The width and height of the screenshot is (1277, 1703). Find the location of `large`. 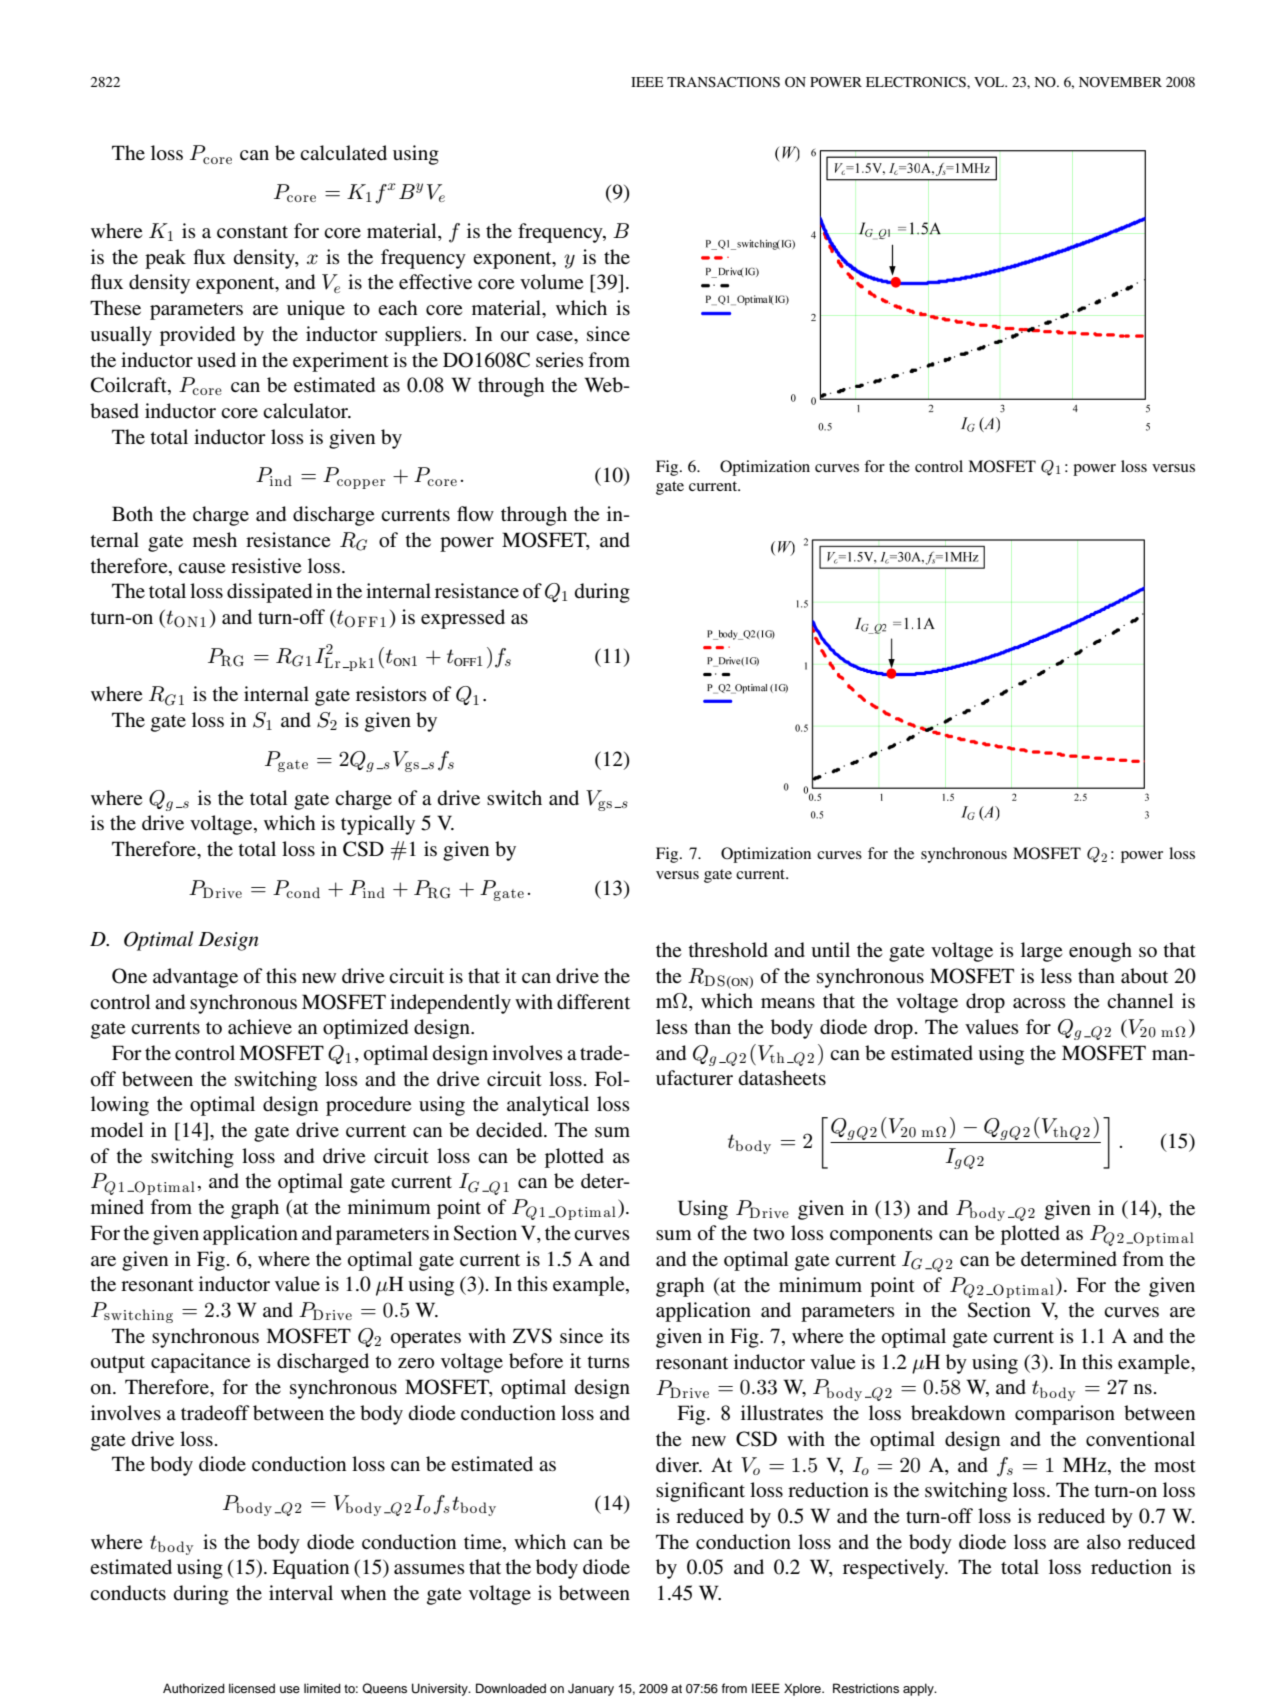

large is located at coordinates (1041, 952).
